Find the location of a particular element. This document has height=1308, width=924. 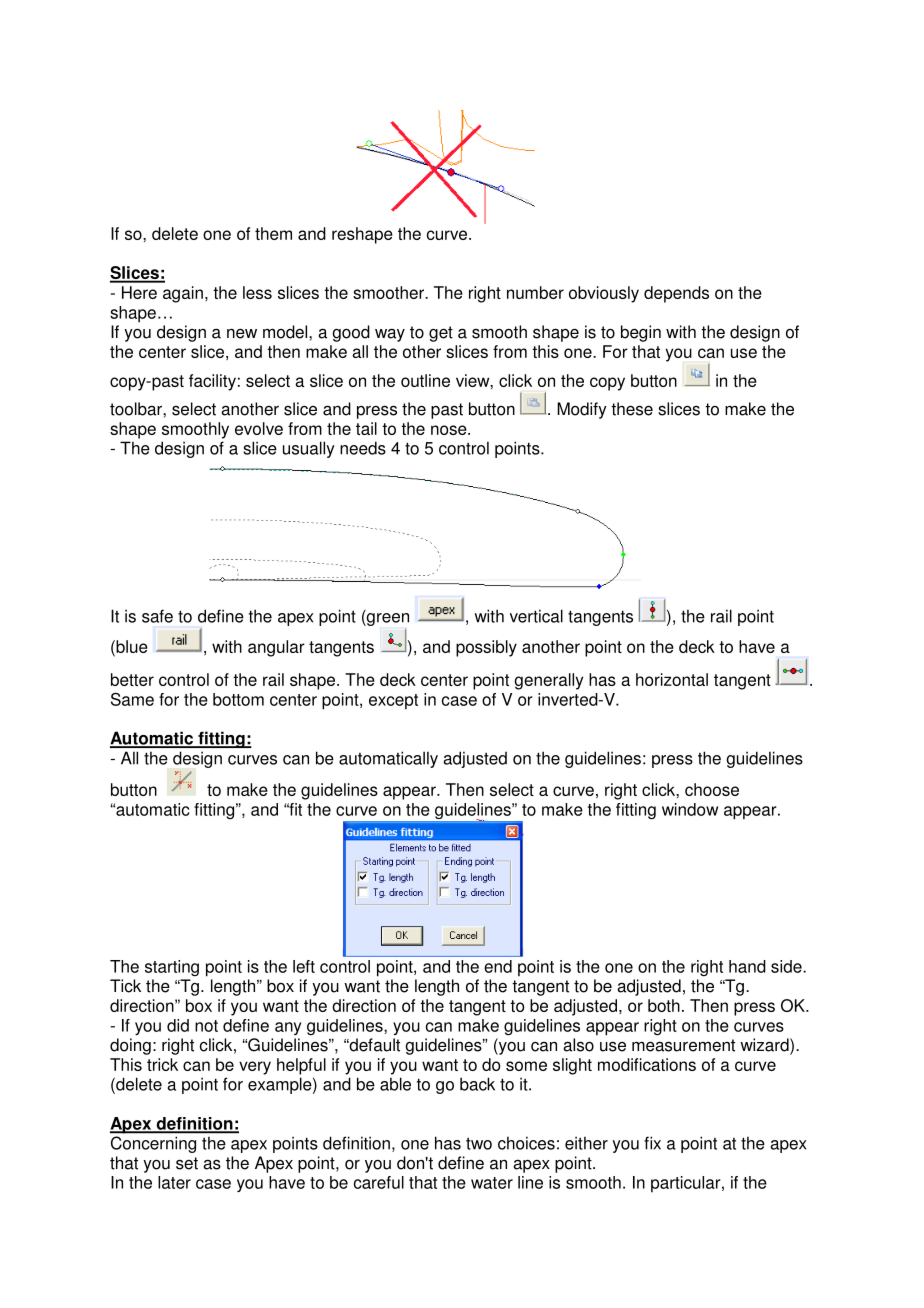

nose is located at coordinates (450, 430).
